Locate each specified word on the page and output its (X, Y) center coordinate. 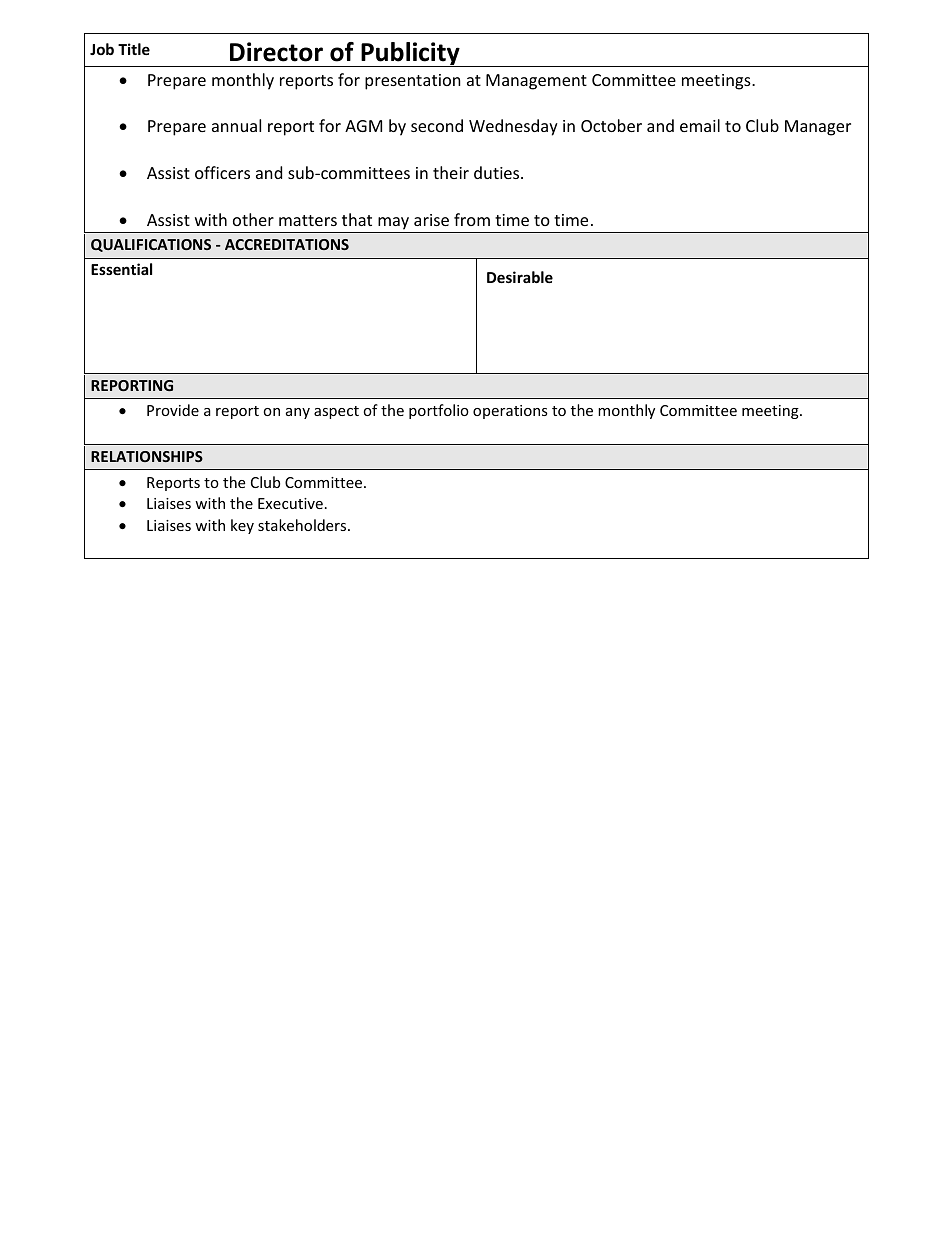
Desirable (520, 277)
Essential (121, 269)
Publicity (410, 54)
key (242, 526)
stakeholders (303, 525)
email (700, 125)
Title (134, 49)
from (472, 219)
